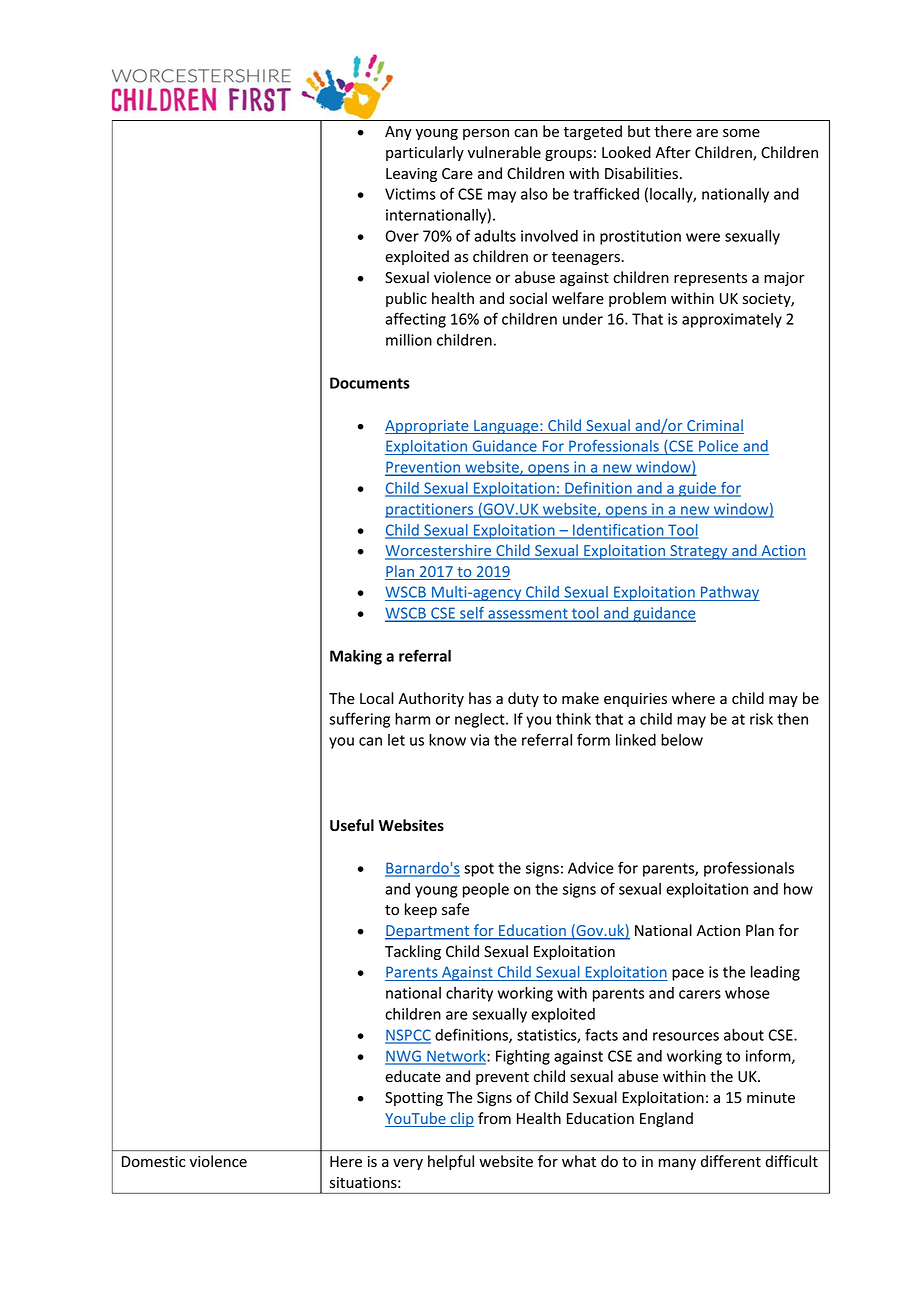  What do you see at coordinates (461, 1119) in the document?
I see `clip` at bounding box center [461, 1119].
